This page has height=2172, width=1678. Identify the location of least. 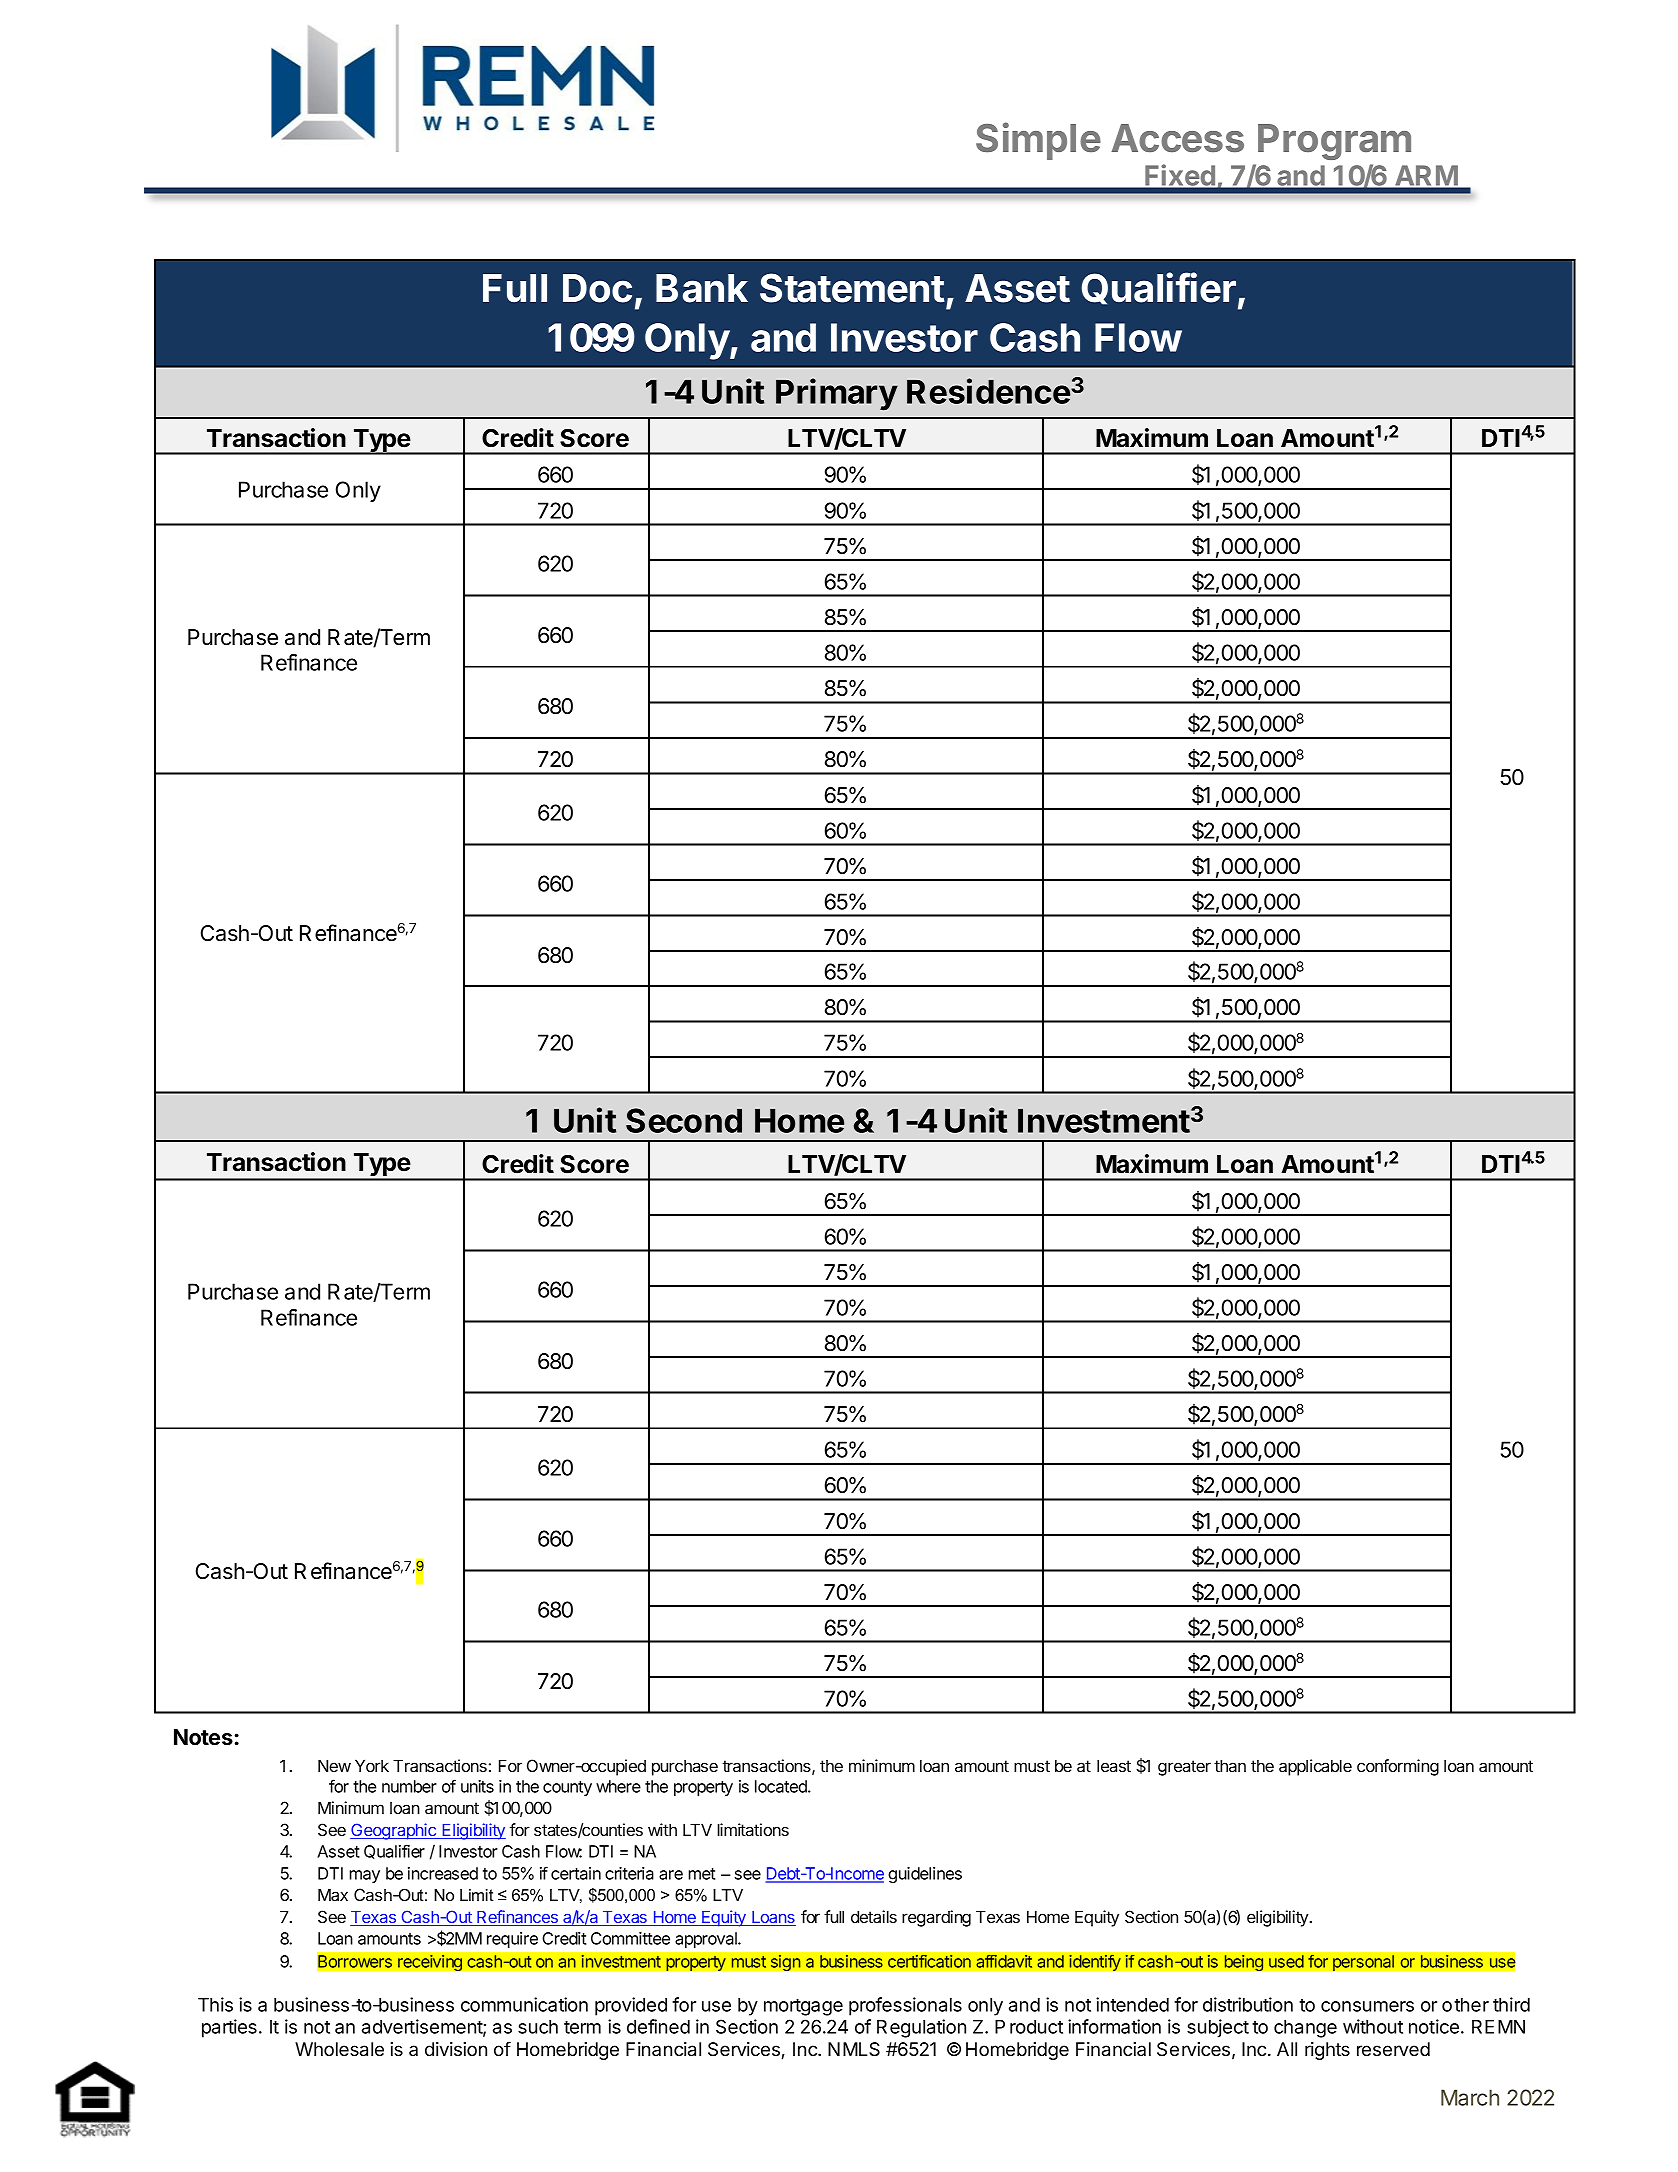
(1114, 1765).
